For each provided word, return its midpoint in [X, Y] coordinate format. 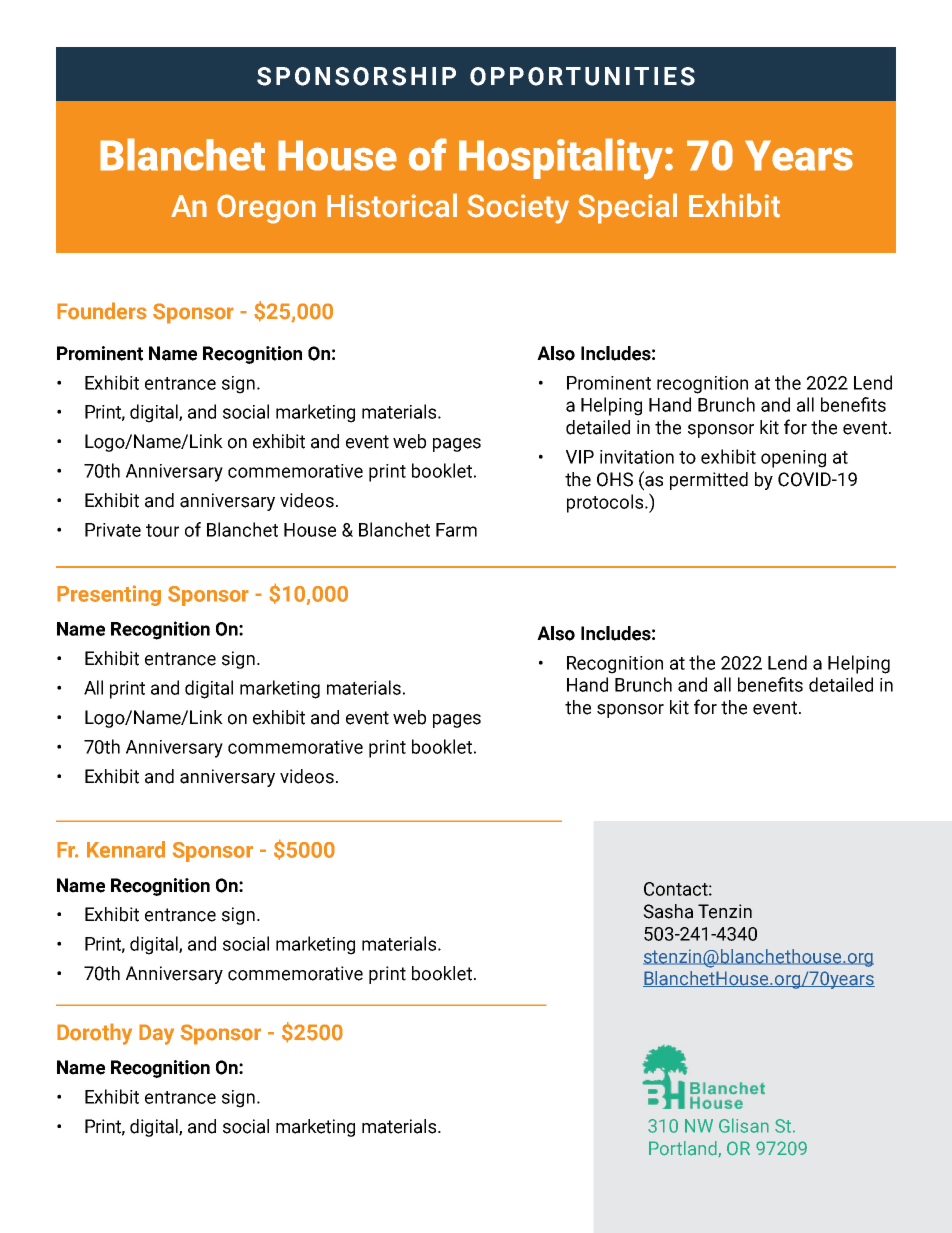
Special [627, 208]
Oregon [266, 209]
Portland [684, 1149]
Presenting [109, 595]
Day [156, 1034]
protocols [606, 503]
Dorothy [94, 1034]
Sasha [668, 911]
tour [162, 530]
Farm [456, 530]
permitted [709, 481]
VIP [580, 457]
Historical [392, 205]
